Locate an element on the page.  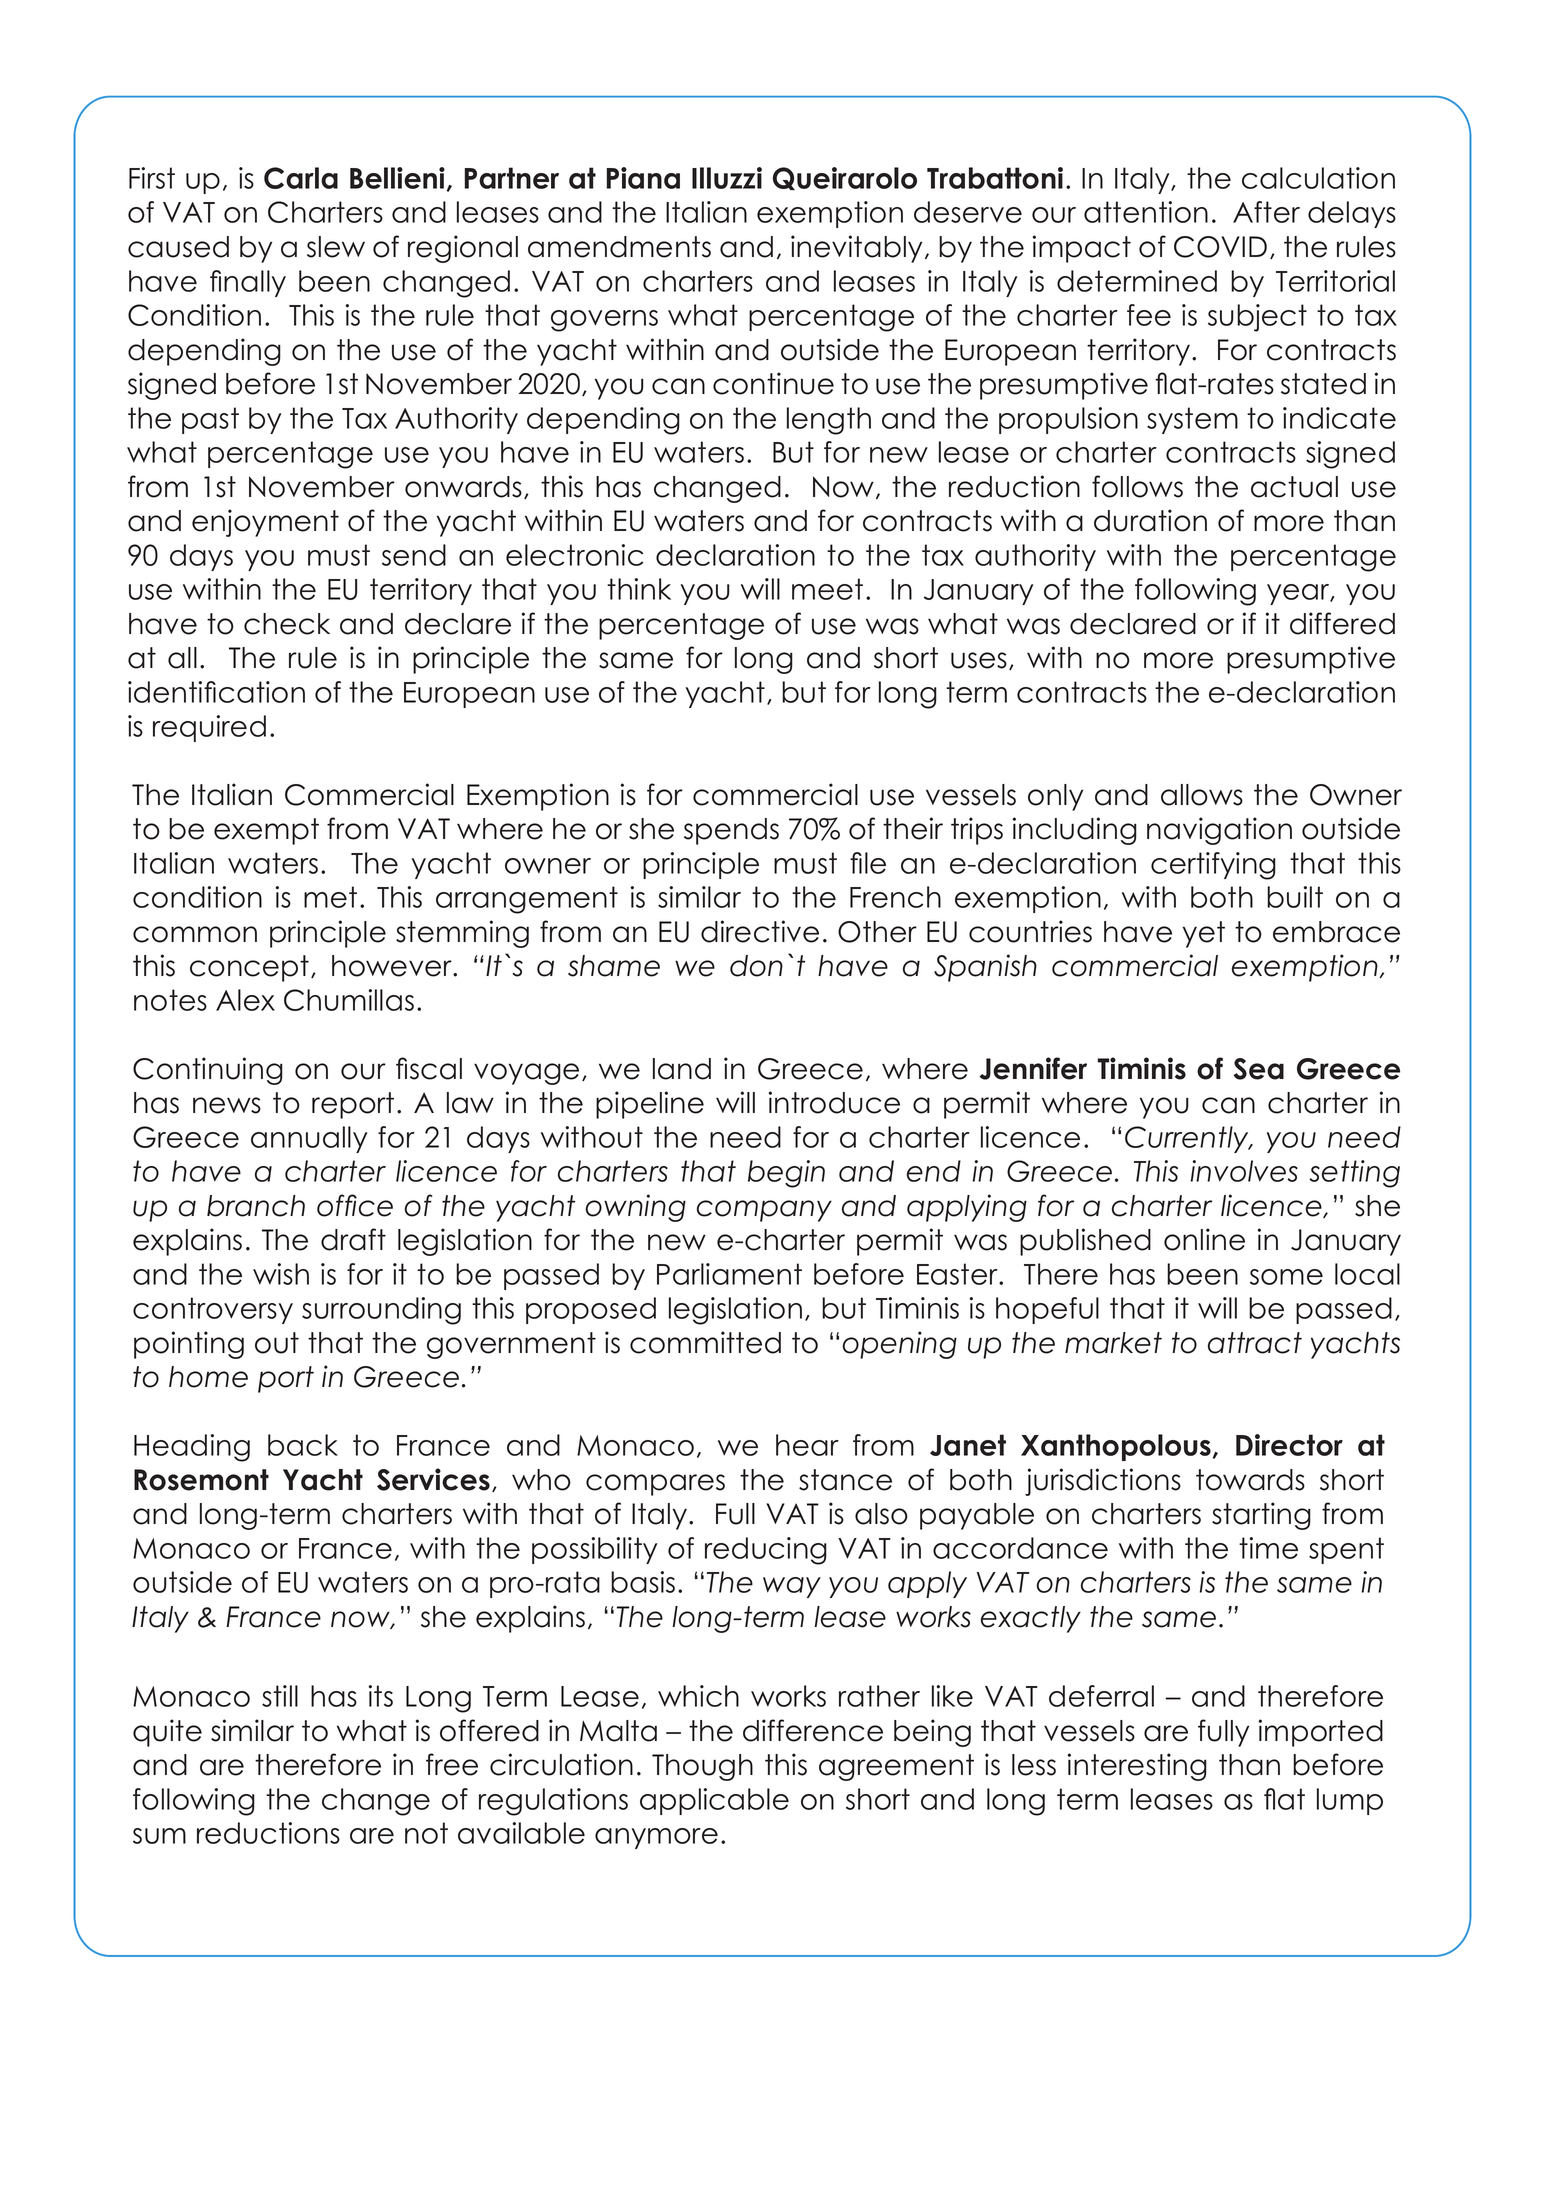
directive is located at coordinates (760, 931).
